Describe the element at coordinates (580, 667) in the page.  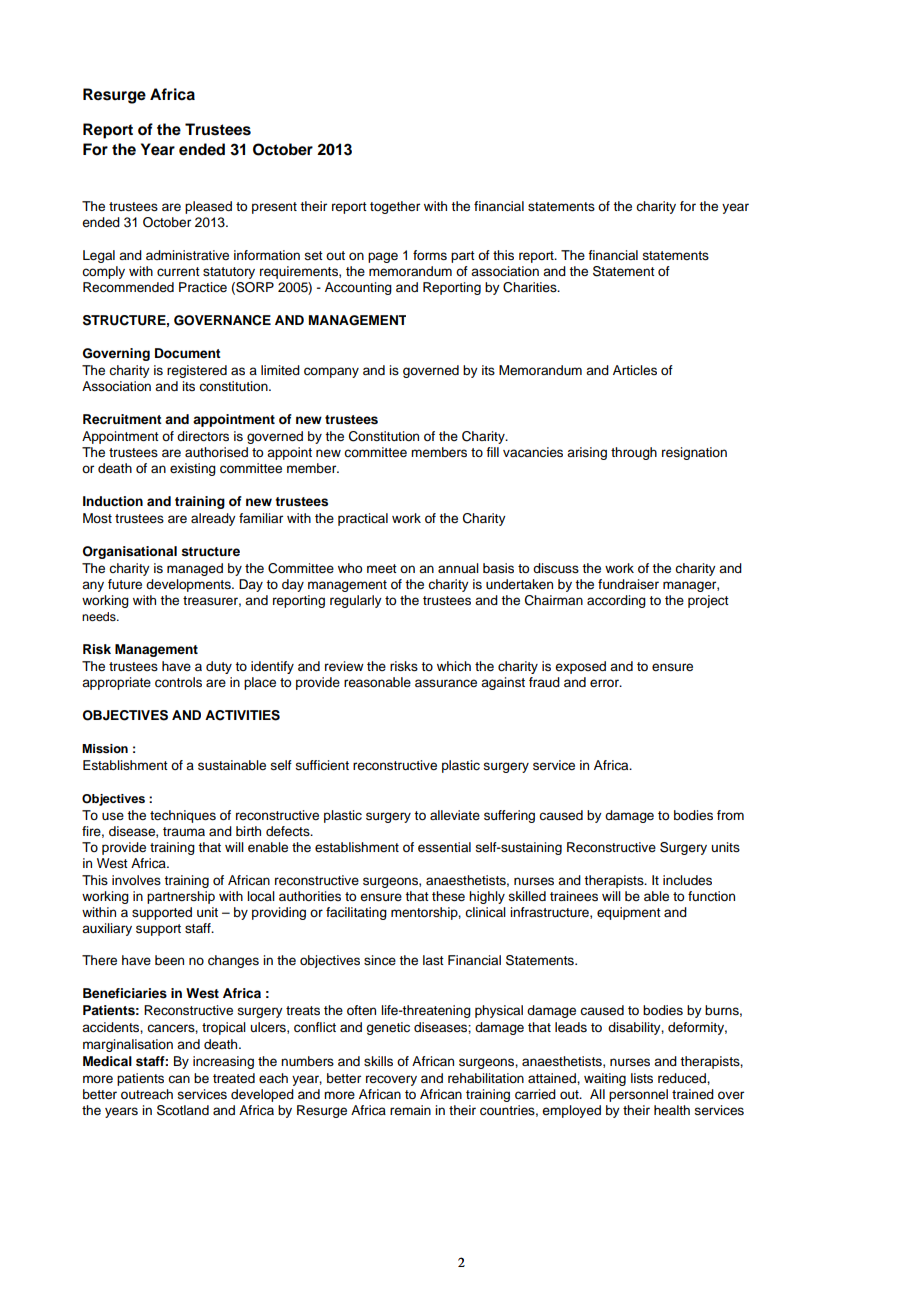
I see `exposed` at that location.
